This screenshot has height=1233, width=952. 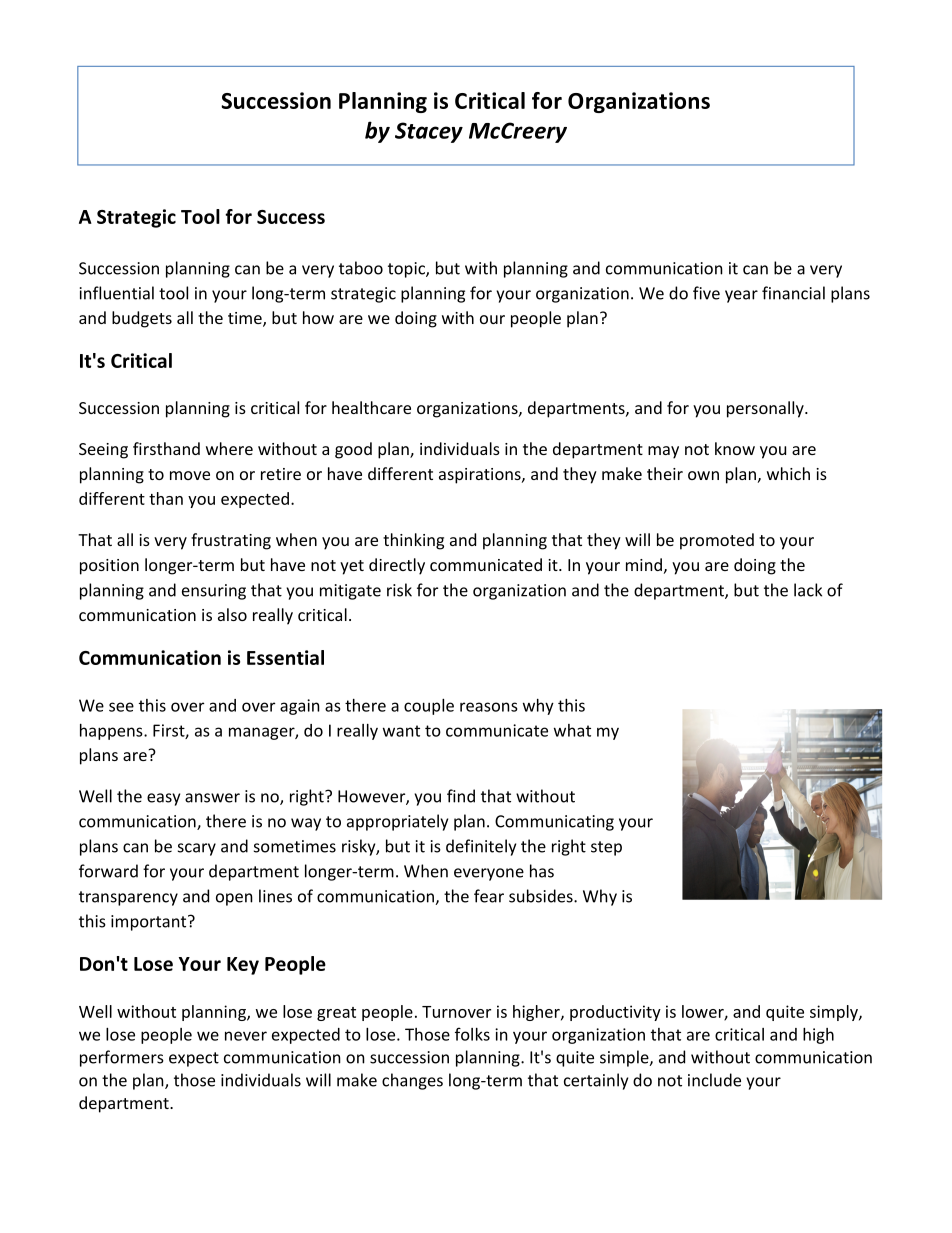 What do you see at coordinates (429, 132) in the screenshot?
I see `Stacey` at bounding box center [429, 132].
